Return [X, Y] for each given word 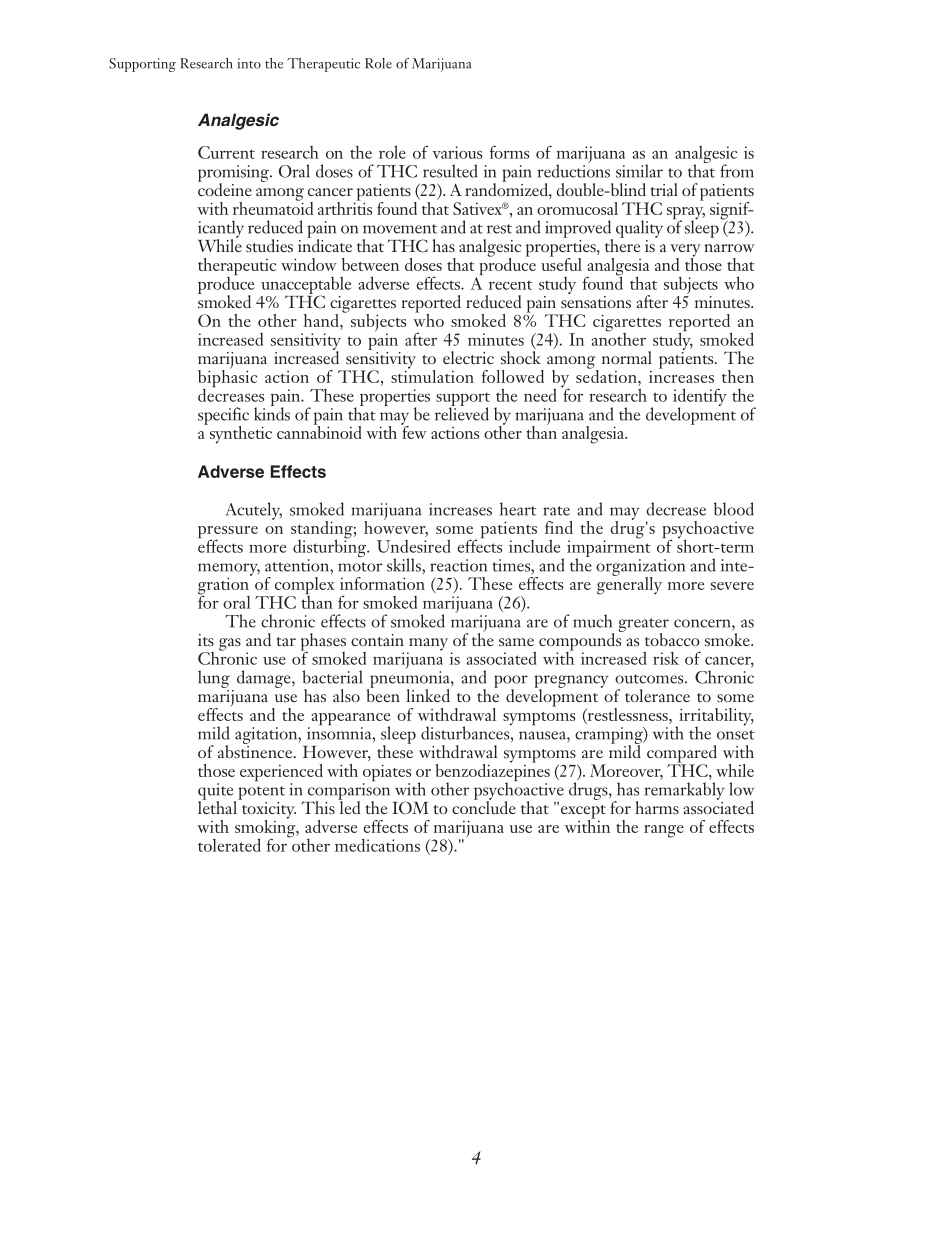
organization [640, 568]
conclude [484, 806]
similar [639, 171]
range [664, 831]
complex [303, 587]
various [457, 152]
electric [468, 357]
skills [405, 565]
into [249, 63]
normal [627, 357]
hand [322, 320]
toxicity [267, 810]
